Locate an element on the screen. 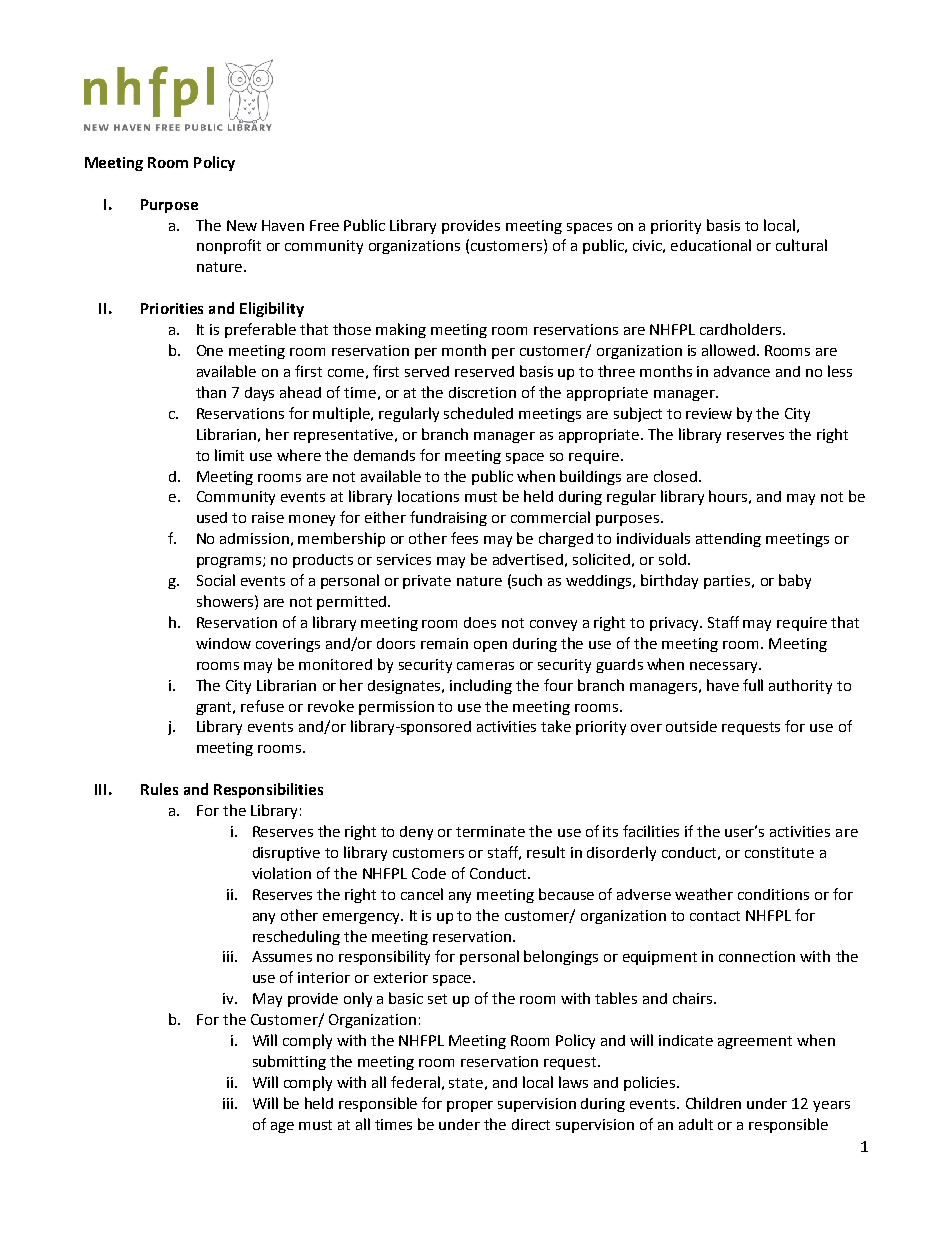 This screenshot has height=1233, width=952. making is located at coordinates (401, 330).
